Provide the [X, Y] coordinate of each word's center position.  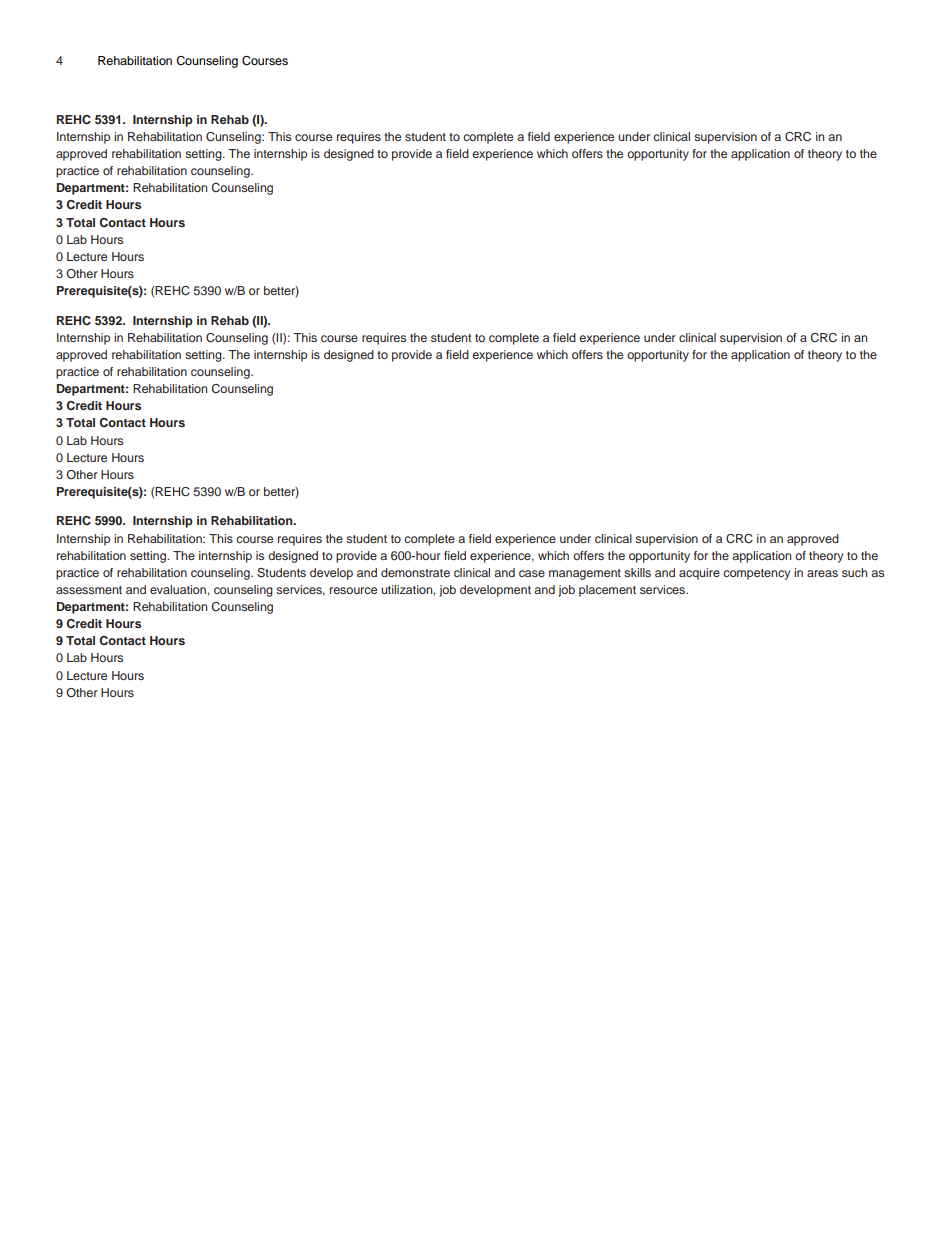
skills [637, 572]
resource [353, 590]
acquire [699, 574]
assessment [89, 590]
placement [607, 591]
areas [822, 573]
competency [756, 574]
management [585, 574]
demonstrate [415, 572]
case [532, 573]
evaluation [179, 589]
